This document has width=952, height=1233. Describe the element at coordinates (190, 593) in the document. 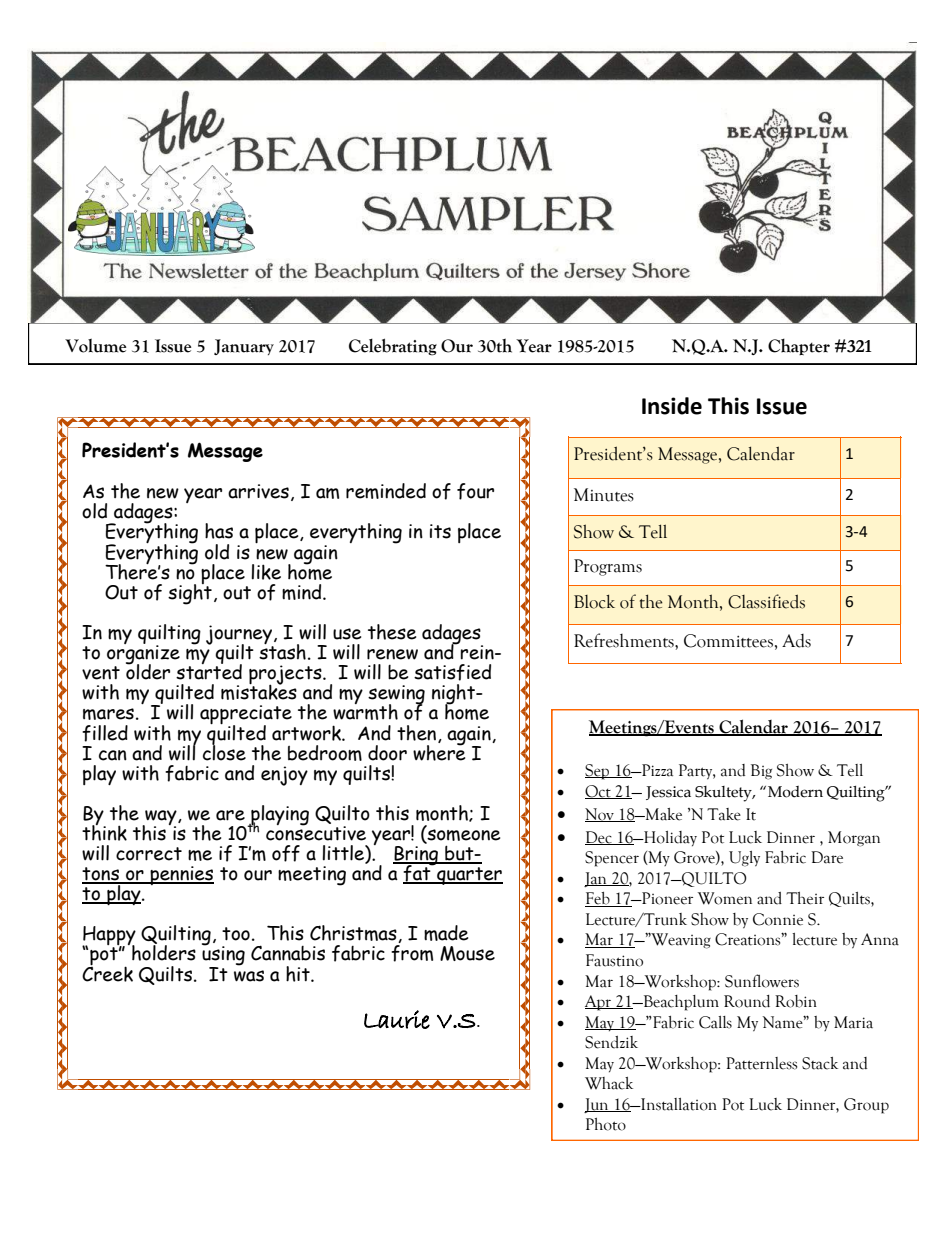

I see `sight` at that location.
